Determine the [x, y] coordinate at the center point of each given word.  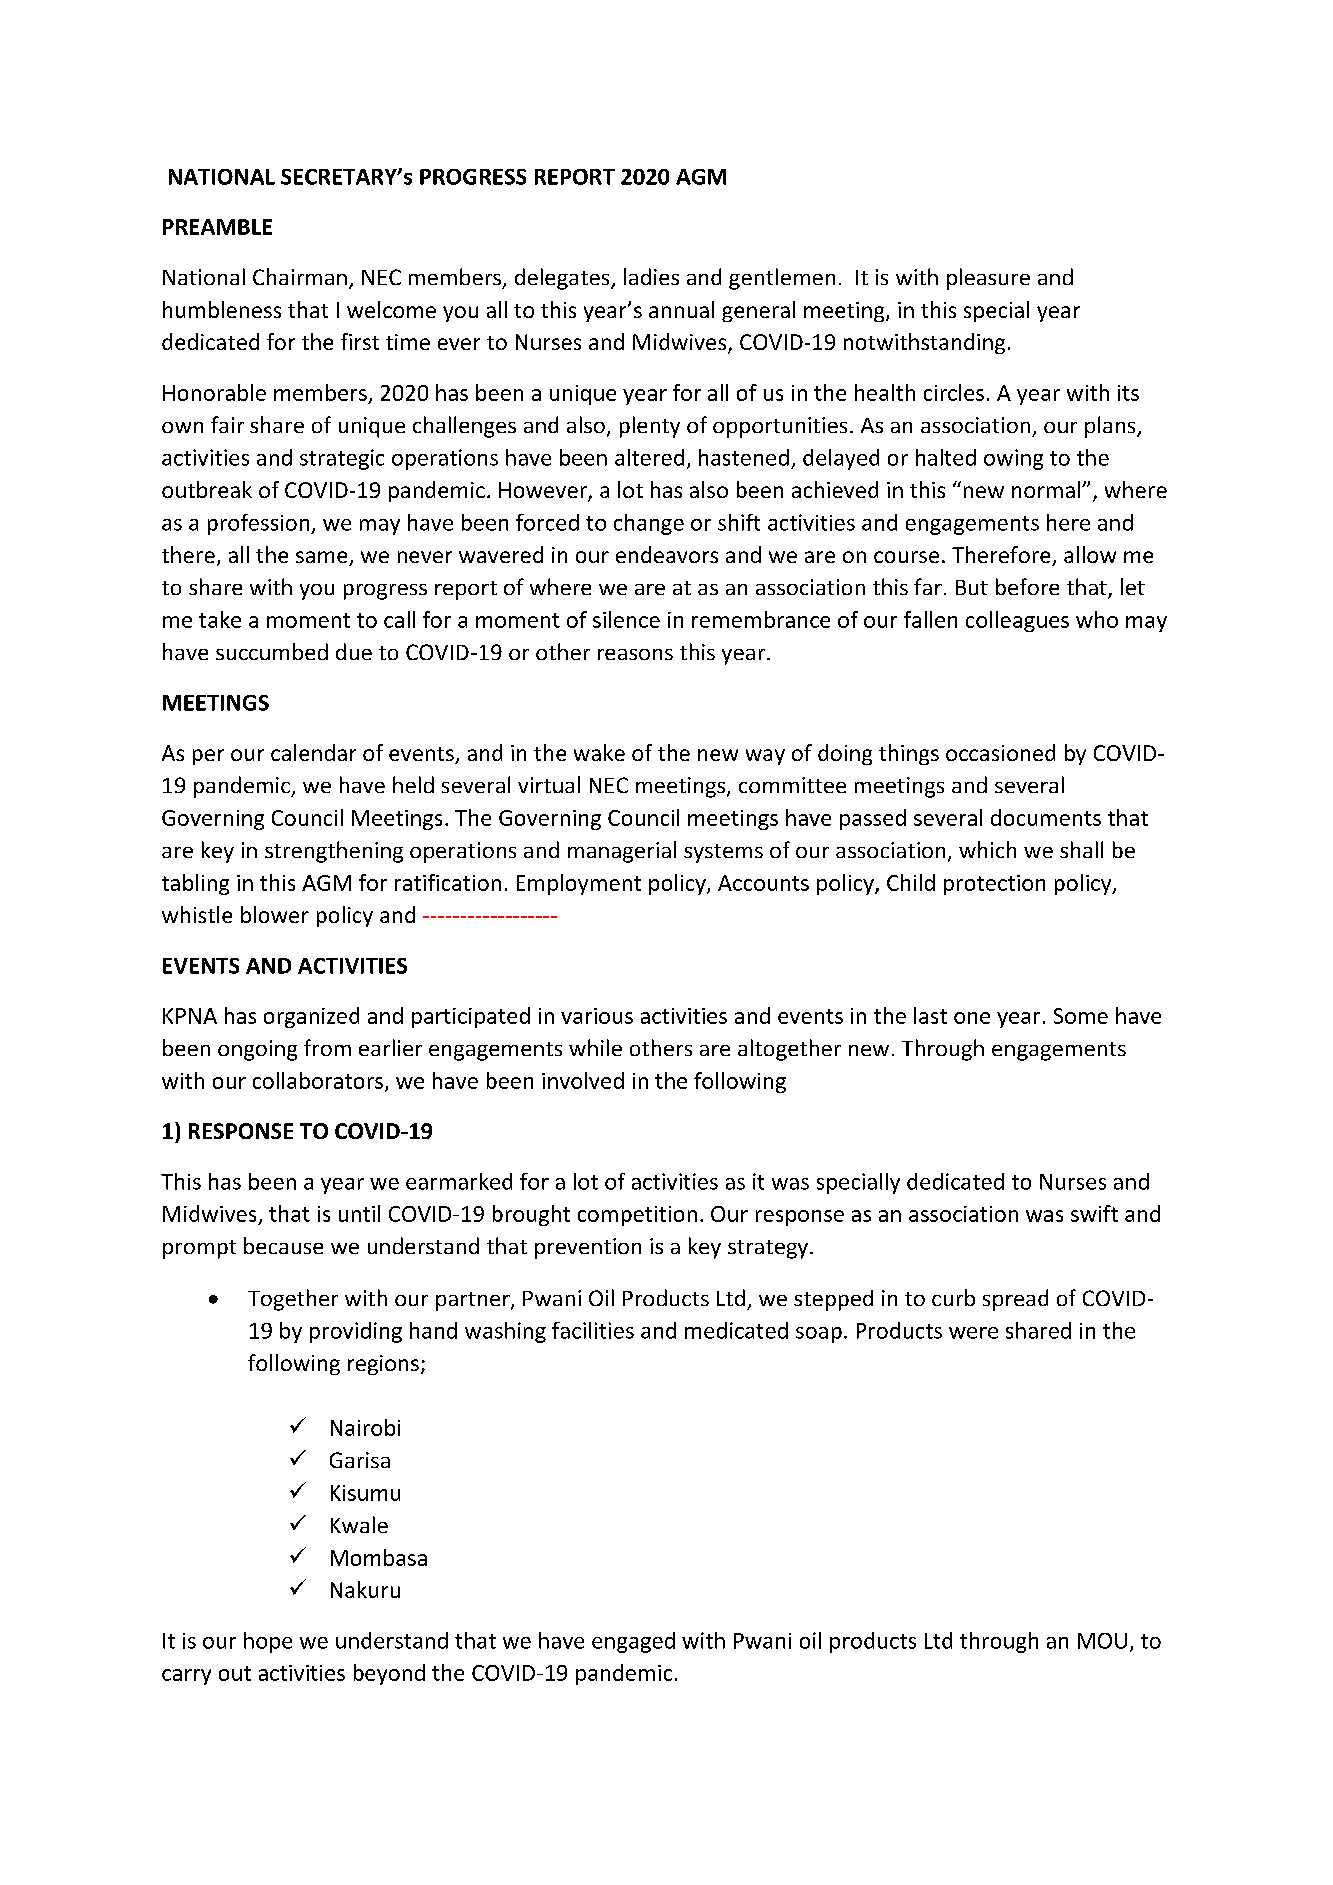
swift [1094, 1213]
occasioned [1000, 752]
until [359, 1213]
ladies [651, 276]
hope [268, 1642]
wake [599, 752]
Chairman [300, 276]
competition [637, 1216]
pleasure [988, 279]
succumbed [272, 651]
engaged [633, 1642]
